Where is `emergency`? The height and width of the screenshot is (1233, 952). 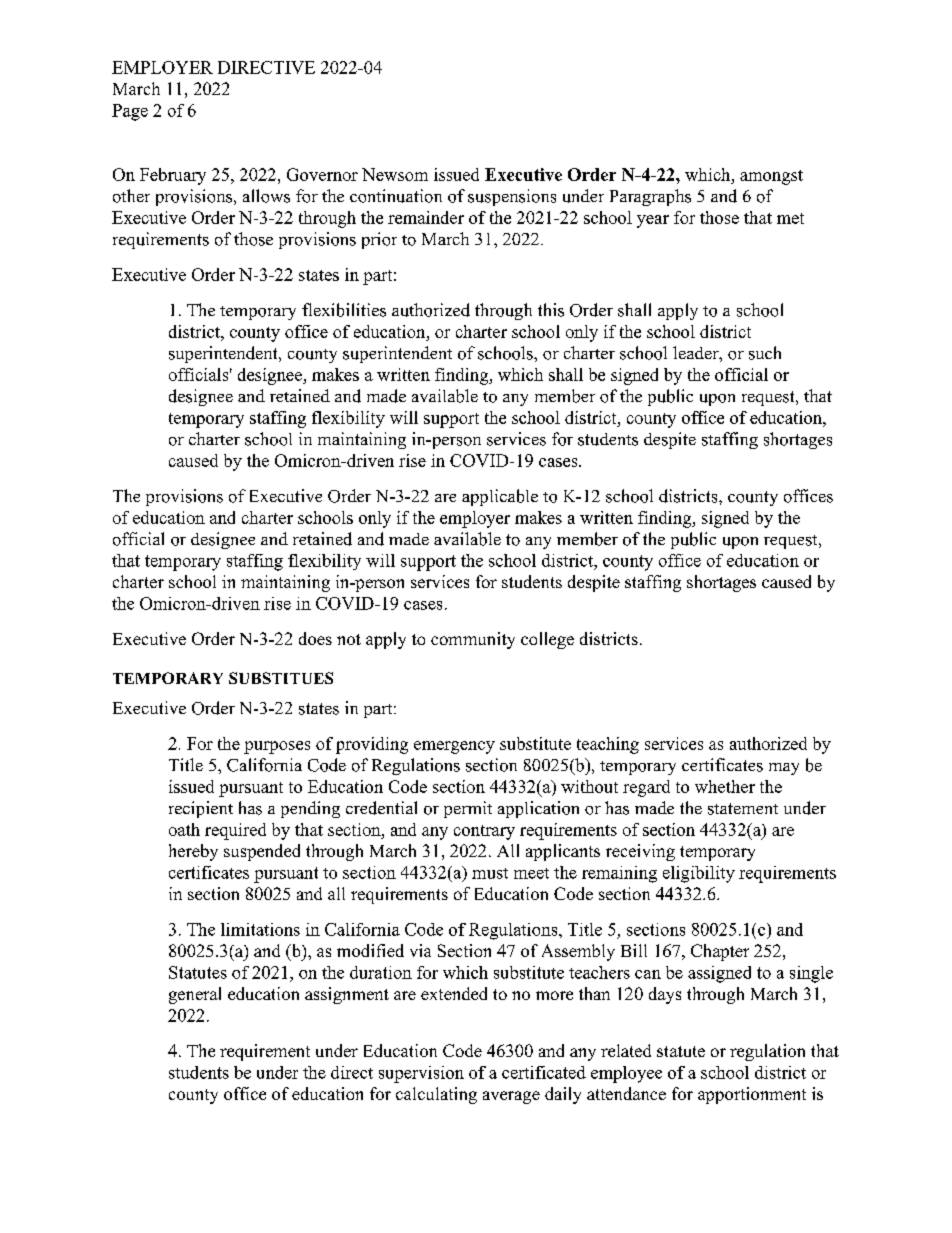
emergency is located at coordinates (454, 747).
